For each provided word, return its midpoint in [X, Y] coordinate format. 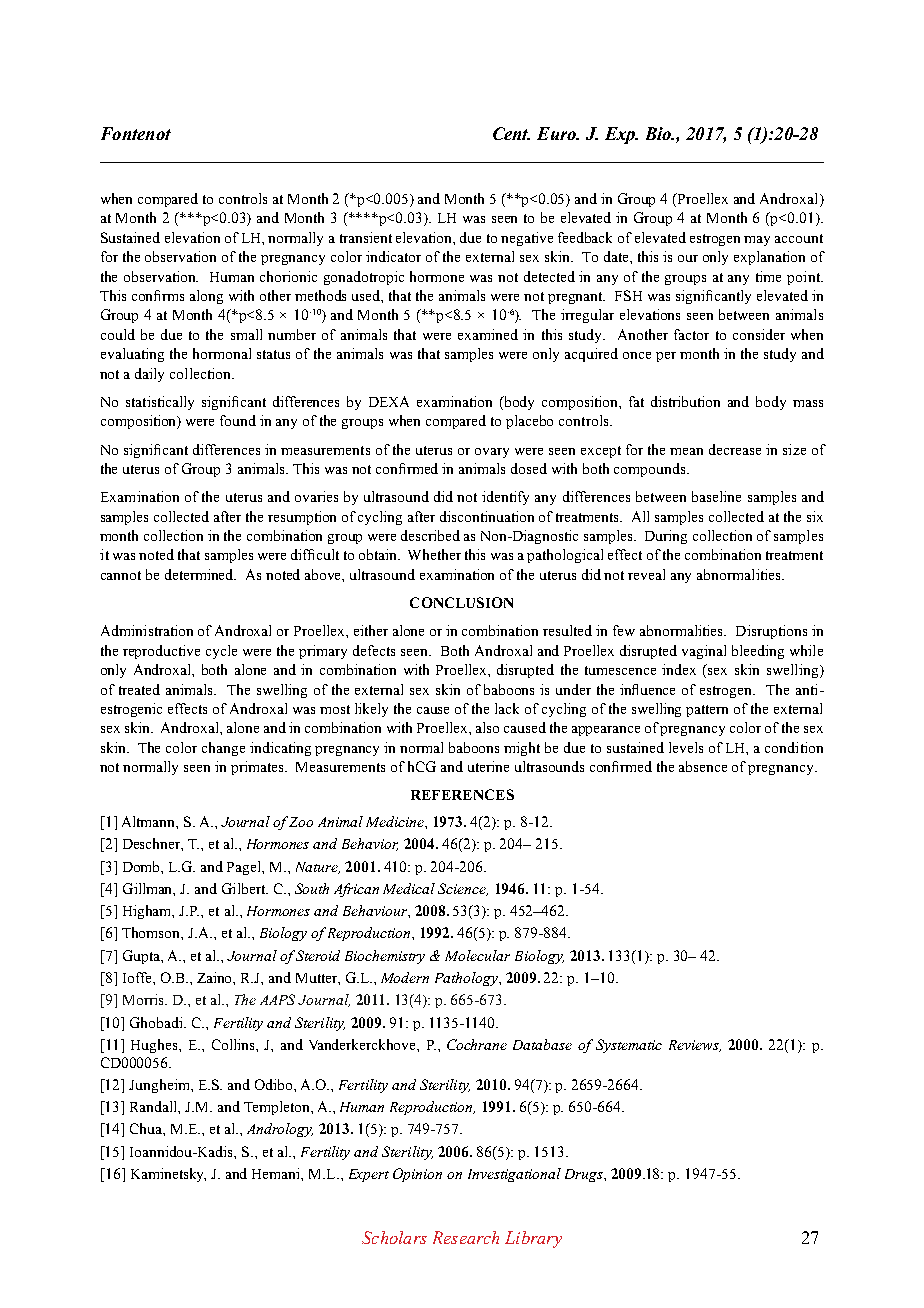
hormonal [222, 353]
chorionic [288, 276]
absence [703, 766]
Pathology [467, 979]
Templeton [278, 1108]
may [757, 241]
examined [488, 334]
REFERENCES [462, 794]
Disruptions [771, 632]
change [223, 749]
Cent [511, 133]
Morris [144, 999]
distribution [685, 401]
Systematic [629, 1046]
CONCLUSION [461, 602]
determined [200, 574]
